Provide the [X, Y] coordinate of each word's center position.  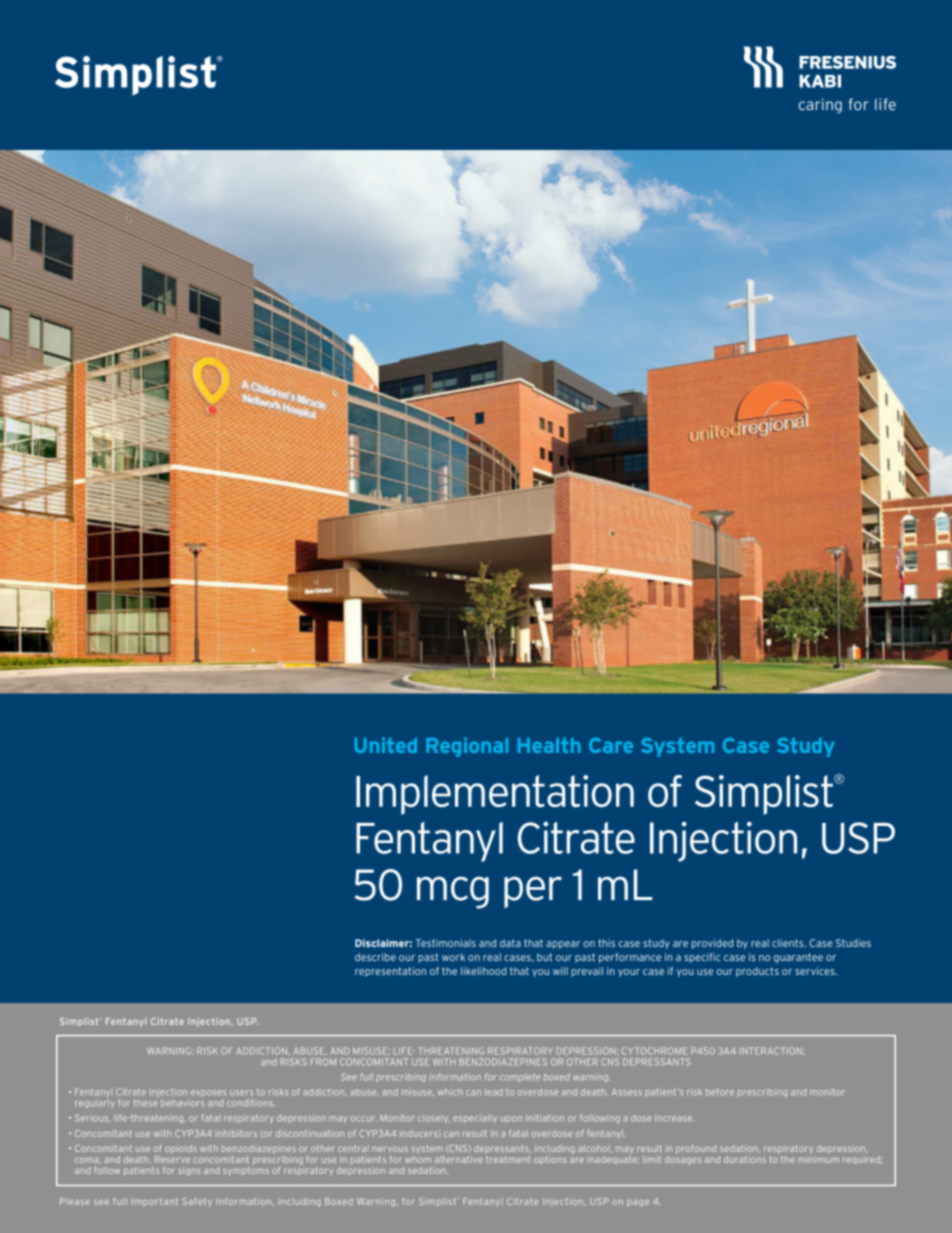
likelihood [483, 971]
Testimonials [445, 943]
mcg [453, 892]
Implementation [495, 795]
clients [789, 943]
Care [611, 745]
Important [154, 1202]
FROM [323, 1062]
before [720, 1092]
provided [712, 944]
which [450, 1092]
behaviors [182, 1103]
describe [375, 957]
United [385, 745]
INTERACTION [771, 1051]
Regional [467, 747]
